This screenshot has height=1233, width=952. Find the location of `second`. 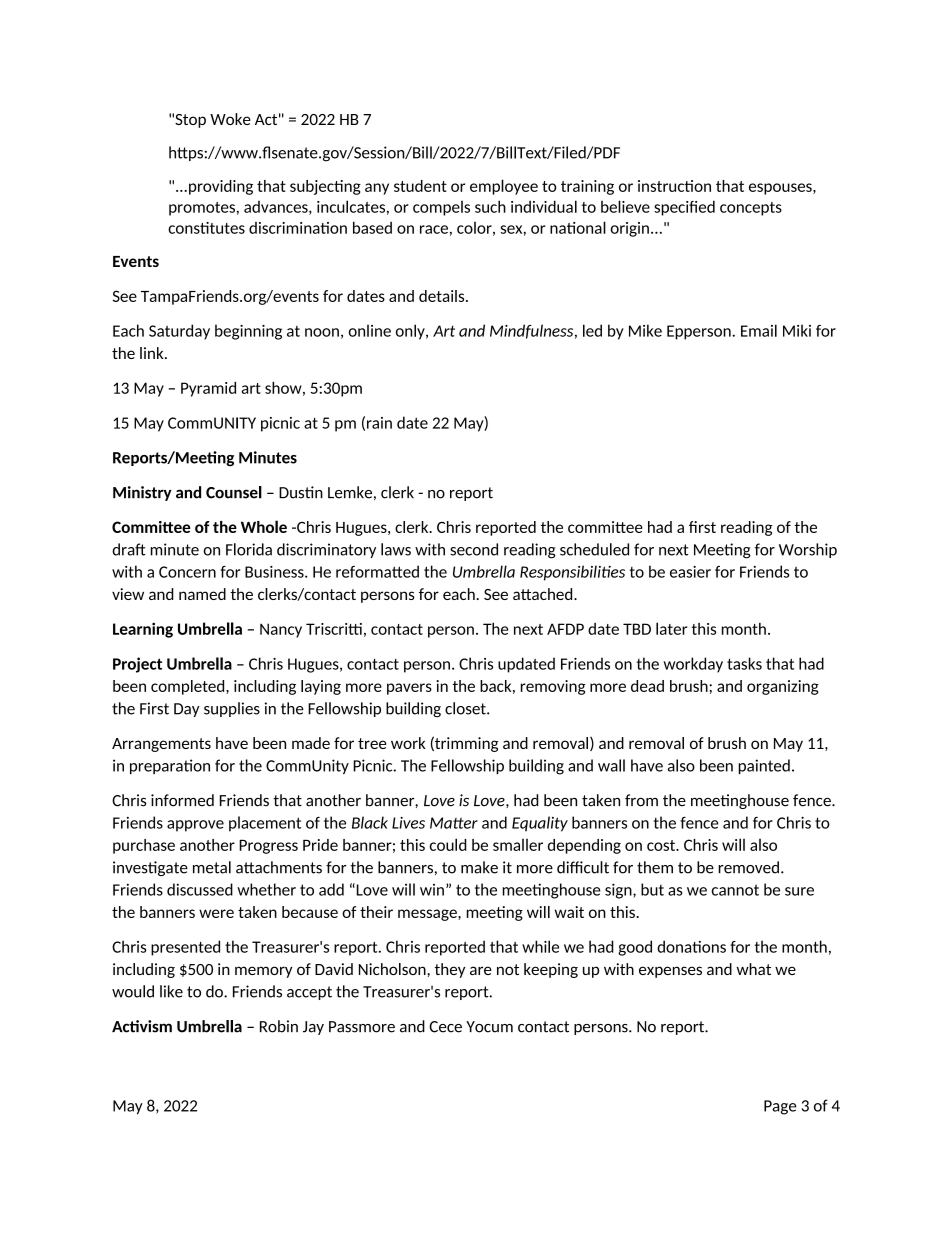

second is located at coordinates (474, 549).
